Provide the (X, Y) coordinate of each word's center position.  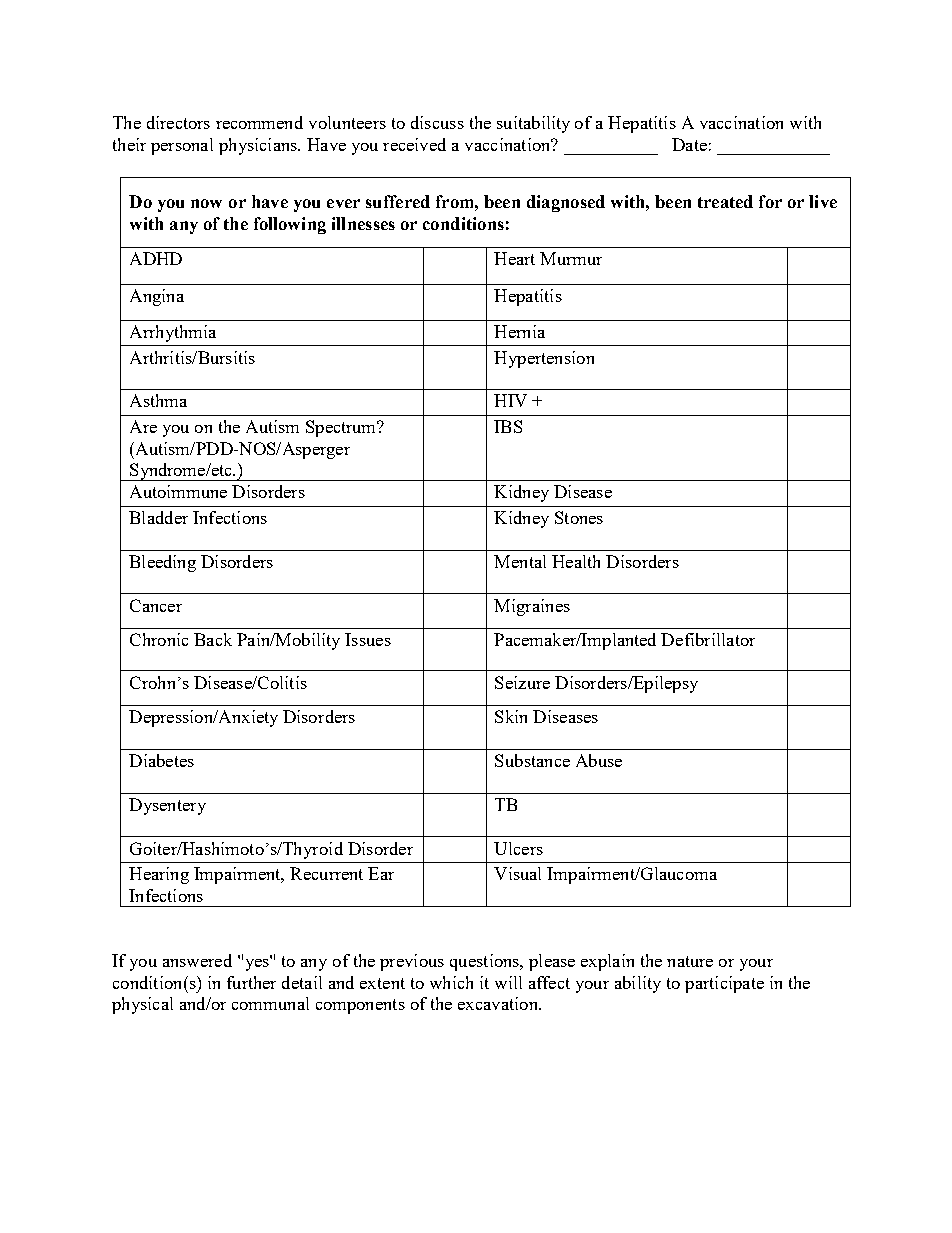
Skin (511, 716)
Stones (579, 517)
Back (213, 639)
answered (197, 960)
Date (689, 144)
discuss (437, 122)
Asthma (158, 400)
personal (182, 146)
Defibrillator (708, 639)
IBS (508, 426)
